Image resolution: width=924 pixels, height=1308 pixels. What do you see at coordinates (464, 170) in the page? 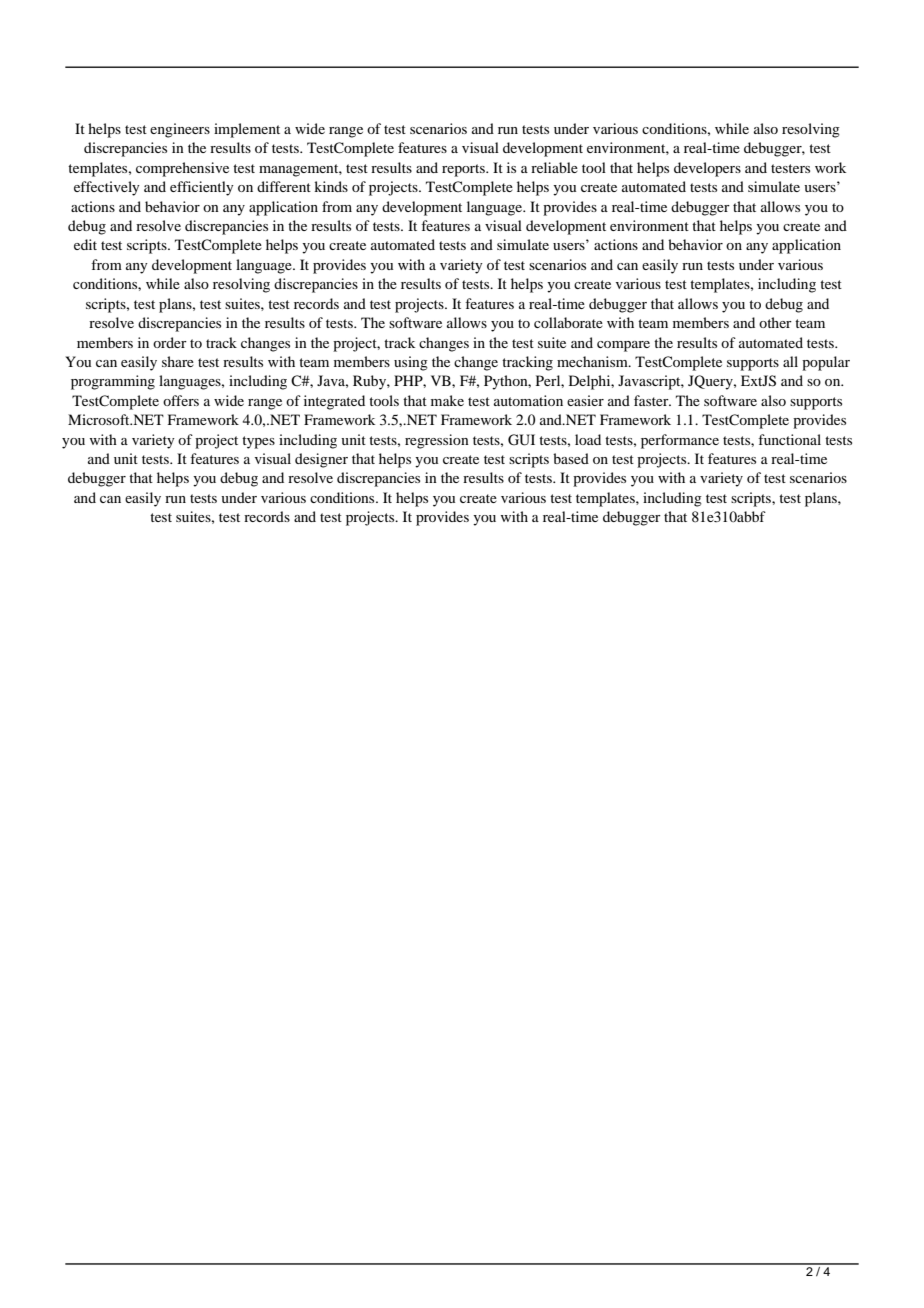
I see `reports` at bounding box center [464, 170].
